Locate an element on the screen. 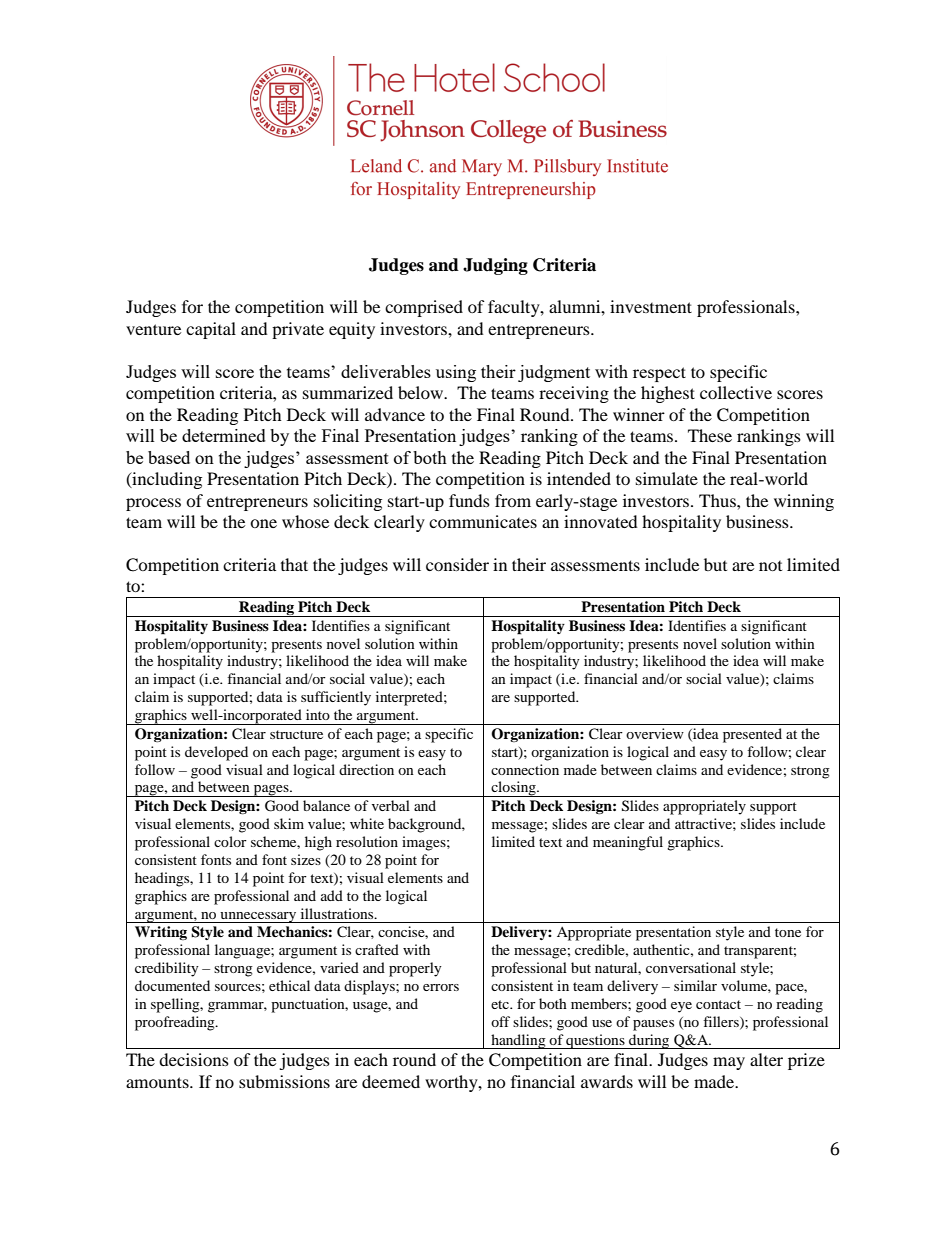 This screenshot has height=1233, width=952. capital is located at coordinates (211, 330).
